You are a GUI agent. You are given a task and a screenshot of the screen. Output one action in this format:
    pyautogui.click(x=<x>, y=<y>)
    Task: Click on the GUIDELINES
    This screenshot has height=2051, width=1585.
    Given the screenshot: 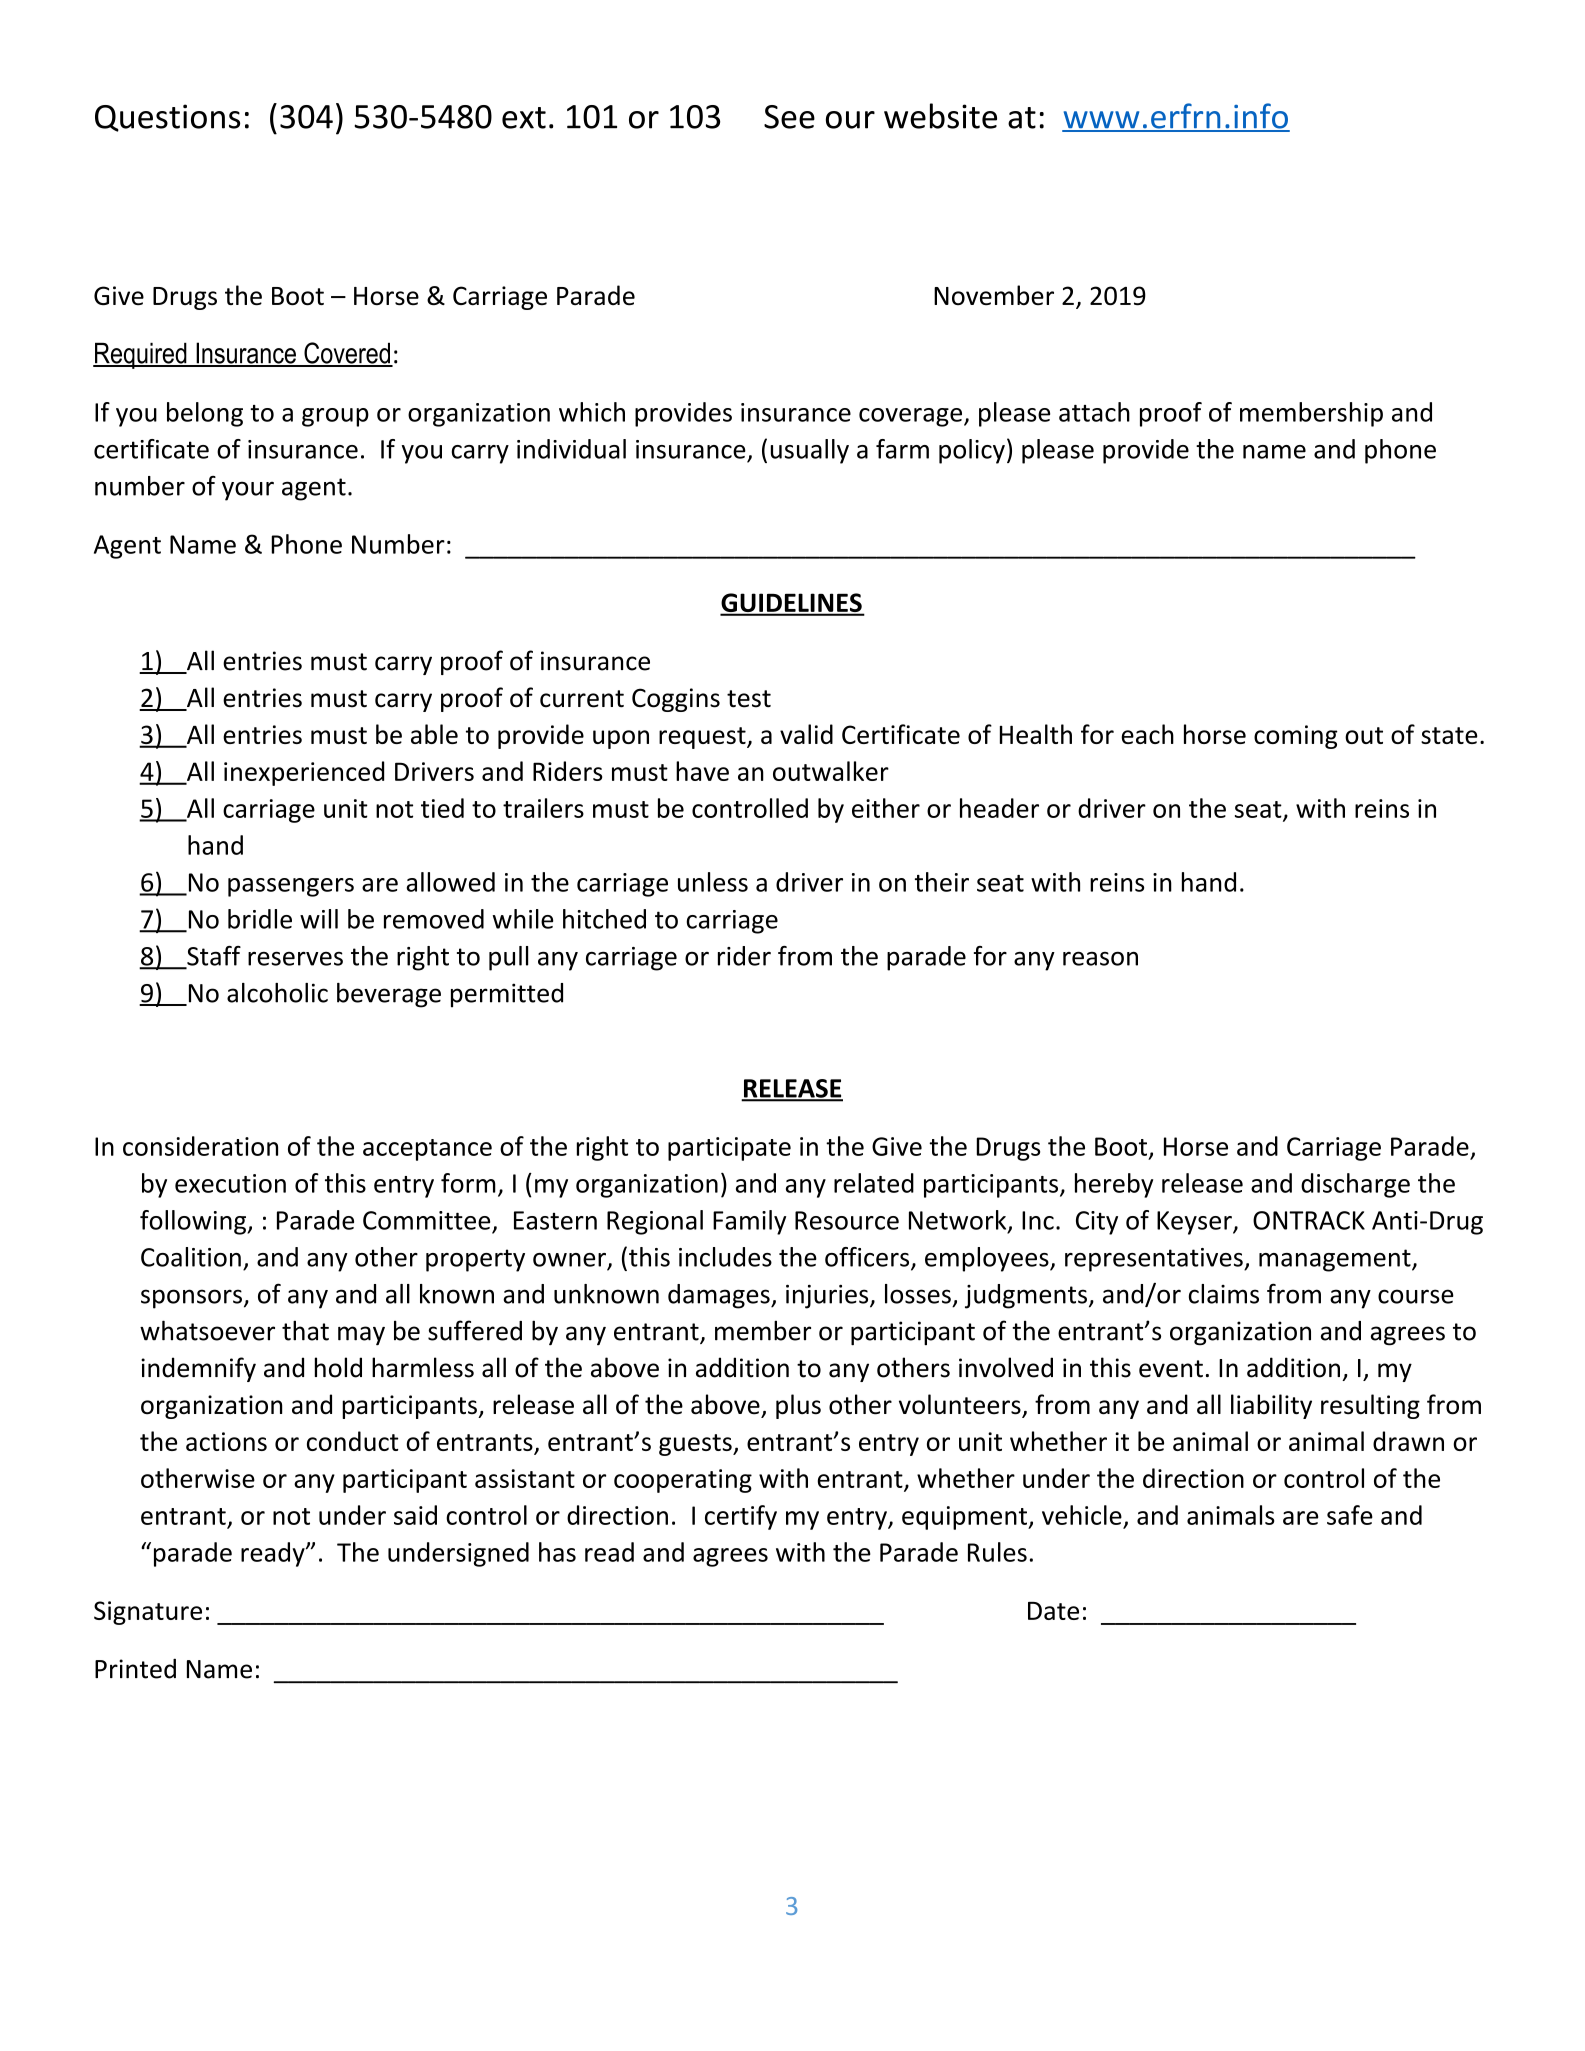 What is the action you would take?
    pyautogui.click(x=792, y=604)
